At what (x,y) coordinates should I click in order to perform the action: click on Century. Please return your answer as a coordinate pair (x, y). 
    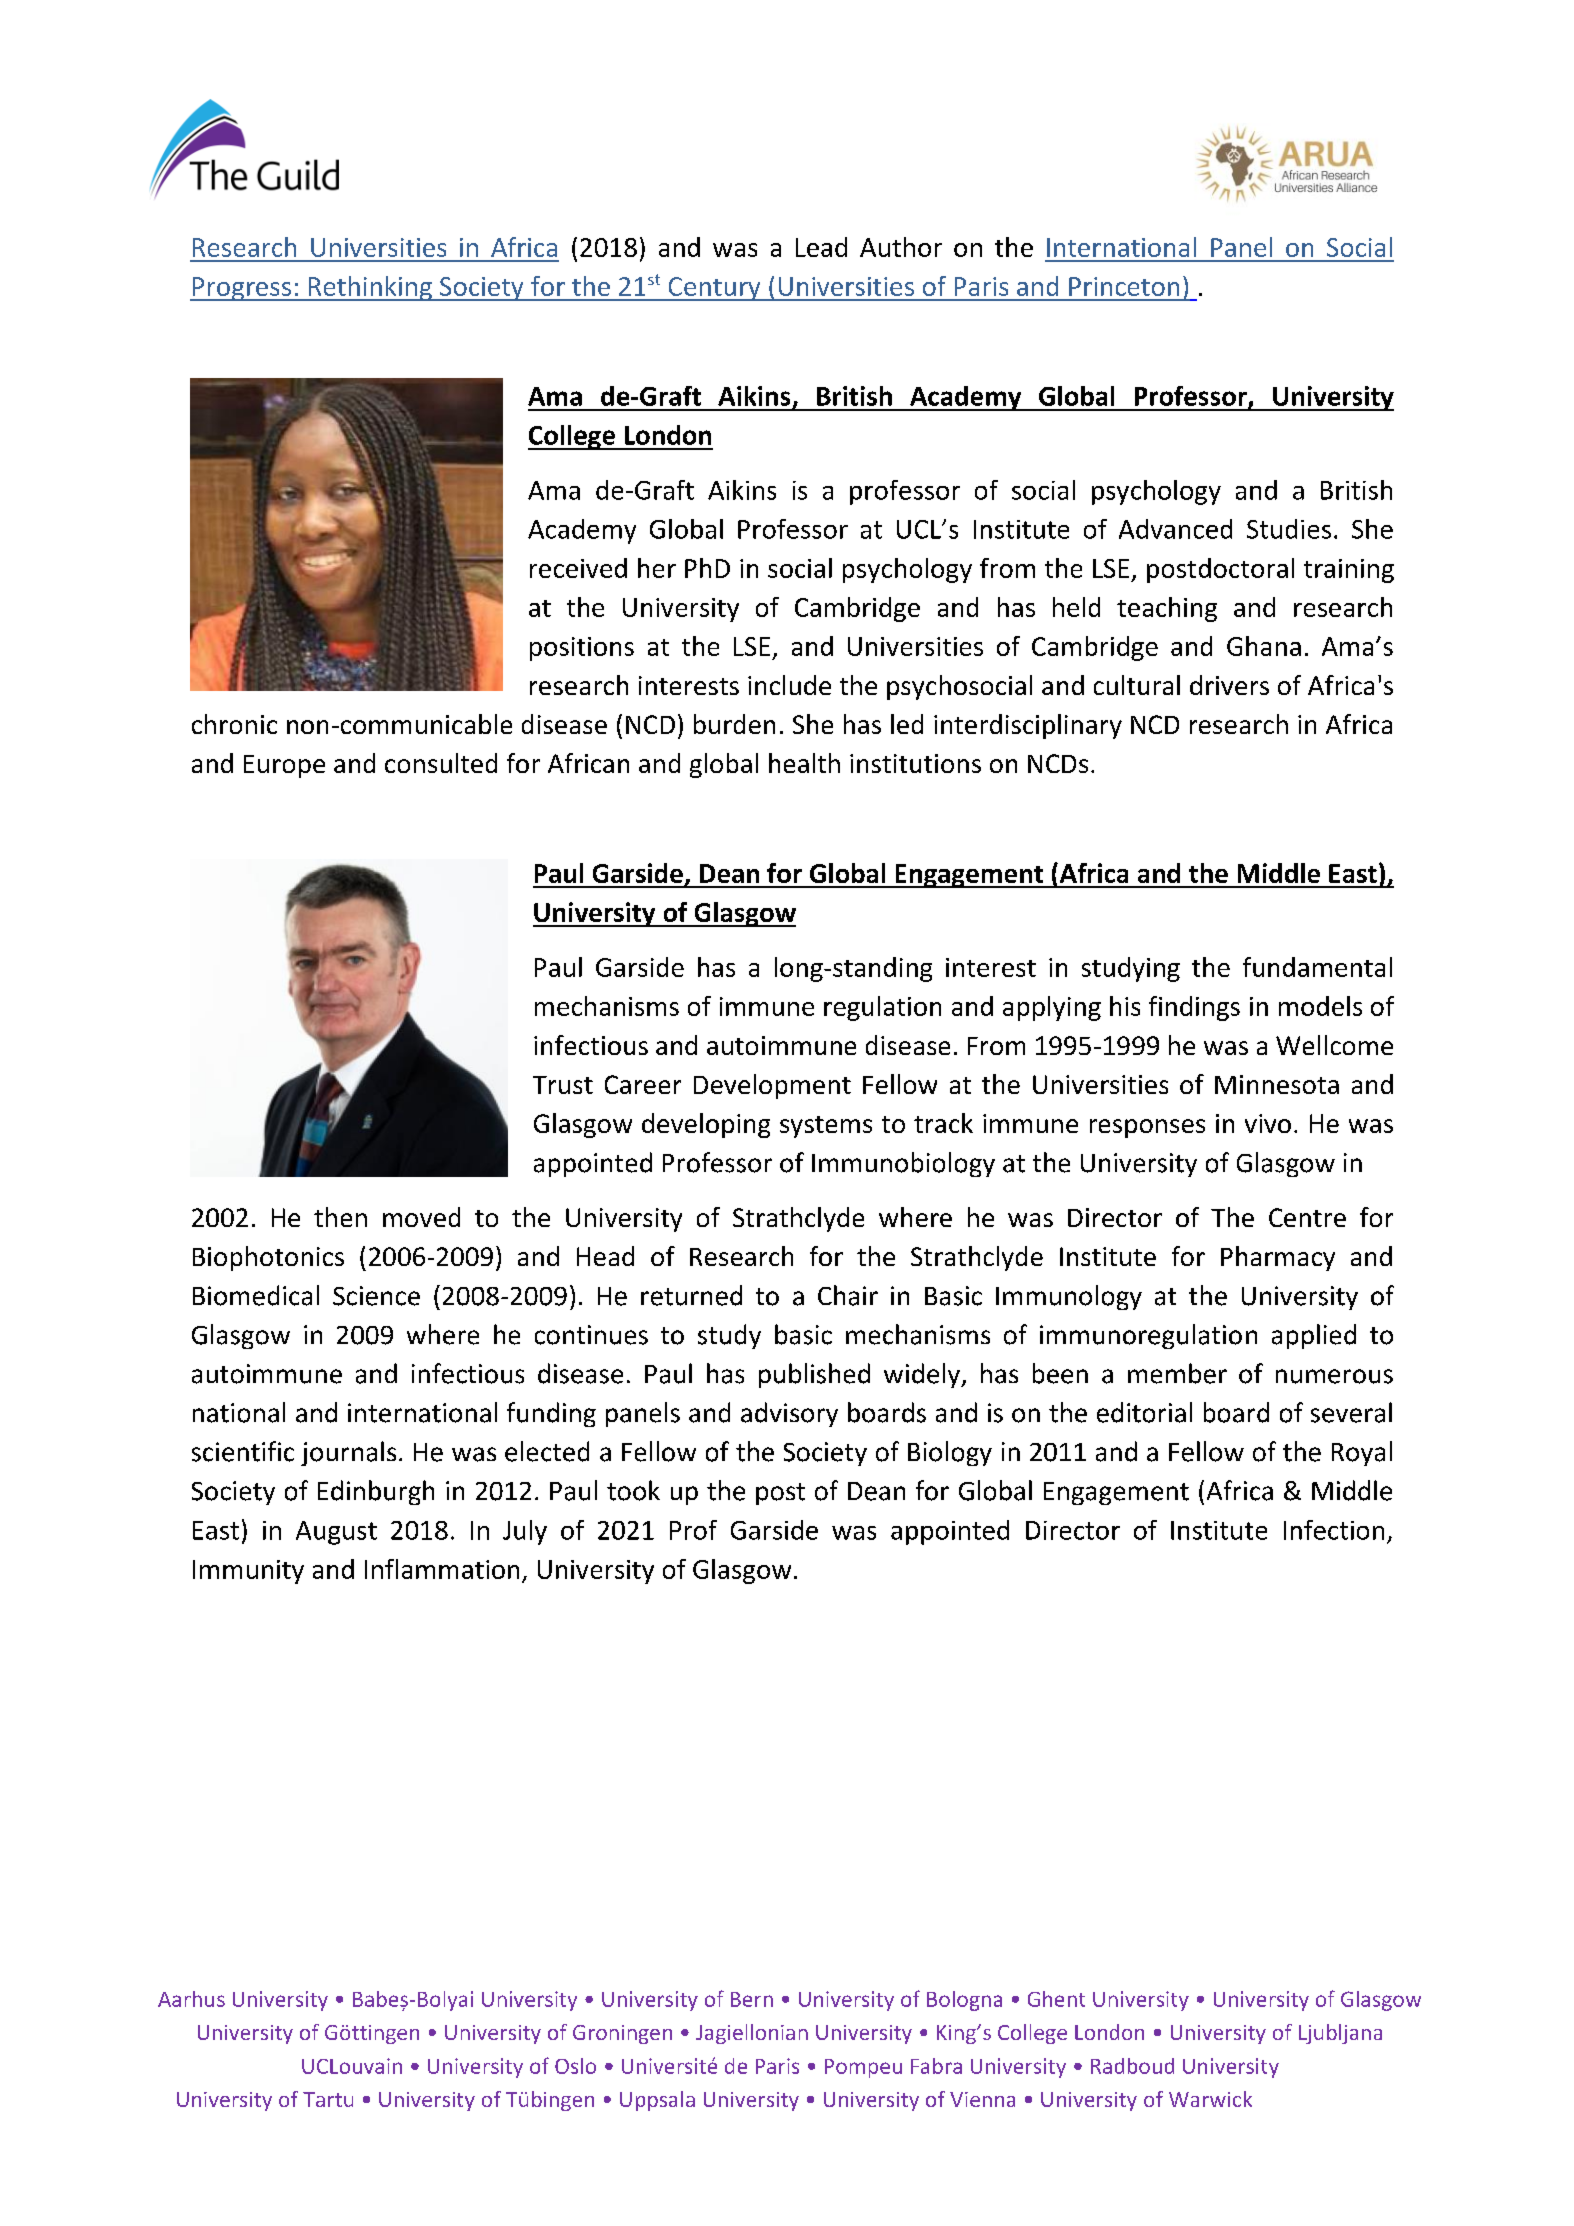
    Looking at the image, I should click on (714, 289).
